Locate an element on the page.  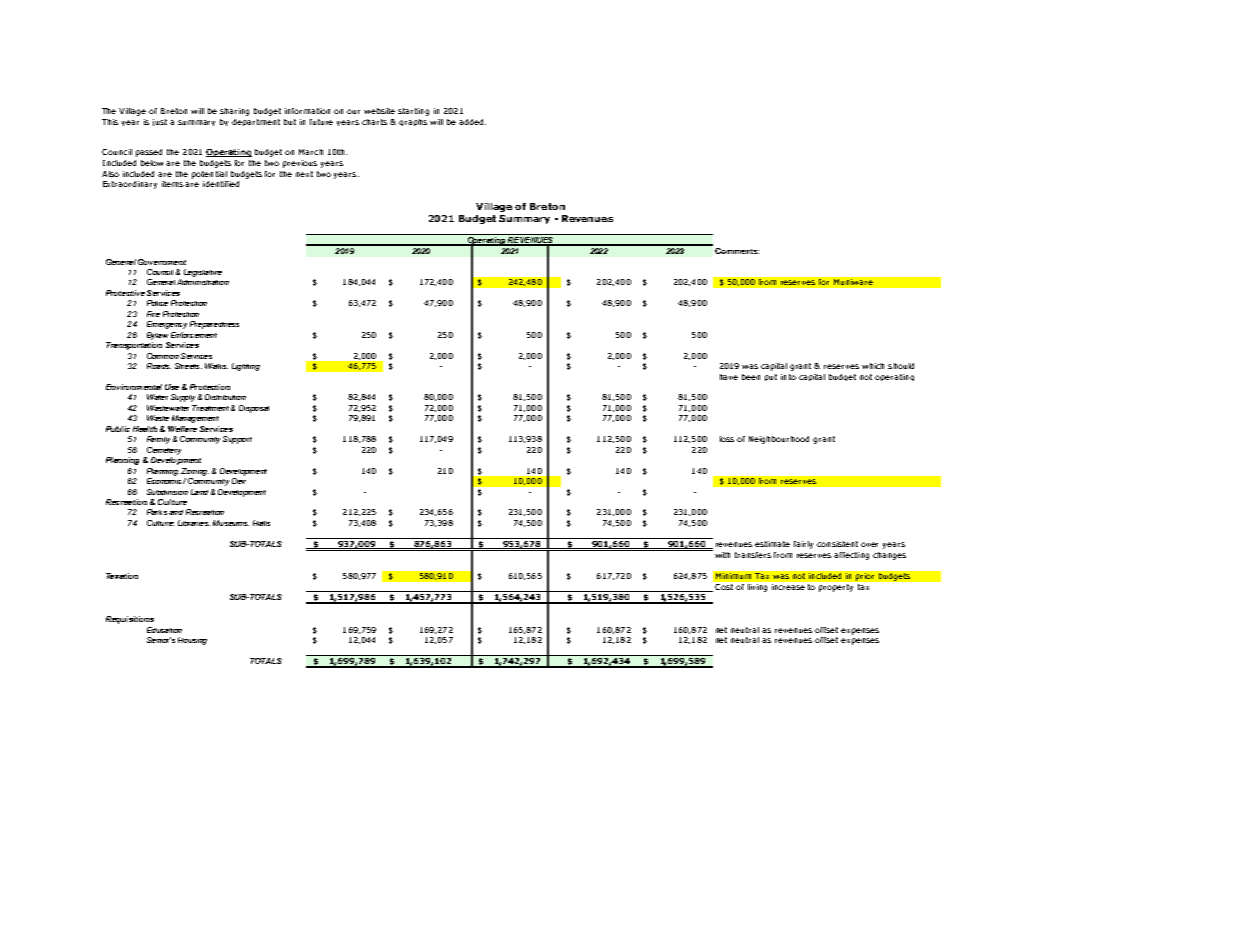
Cost is located at coordinates (724, 587).
